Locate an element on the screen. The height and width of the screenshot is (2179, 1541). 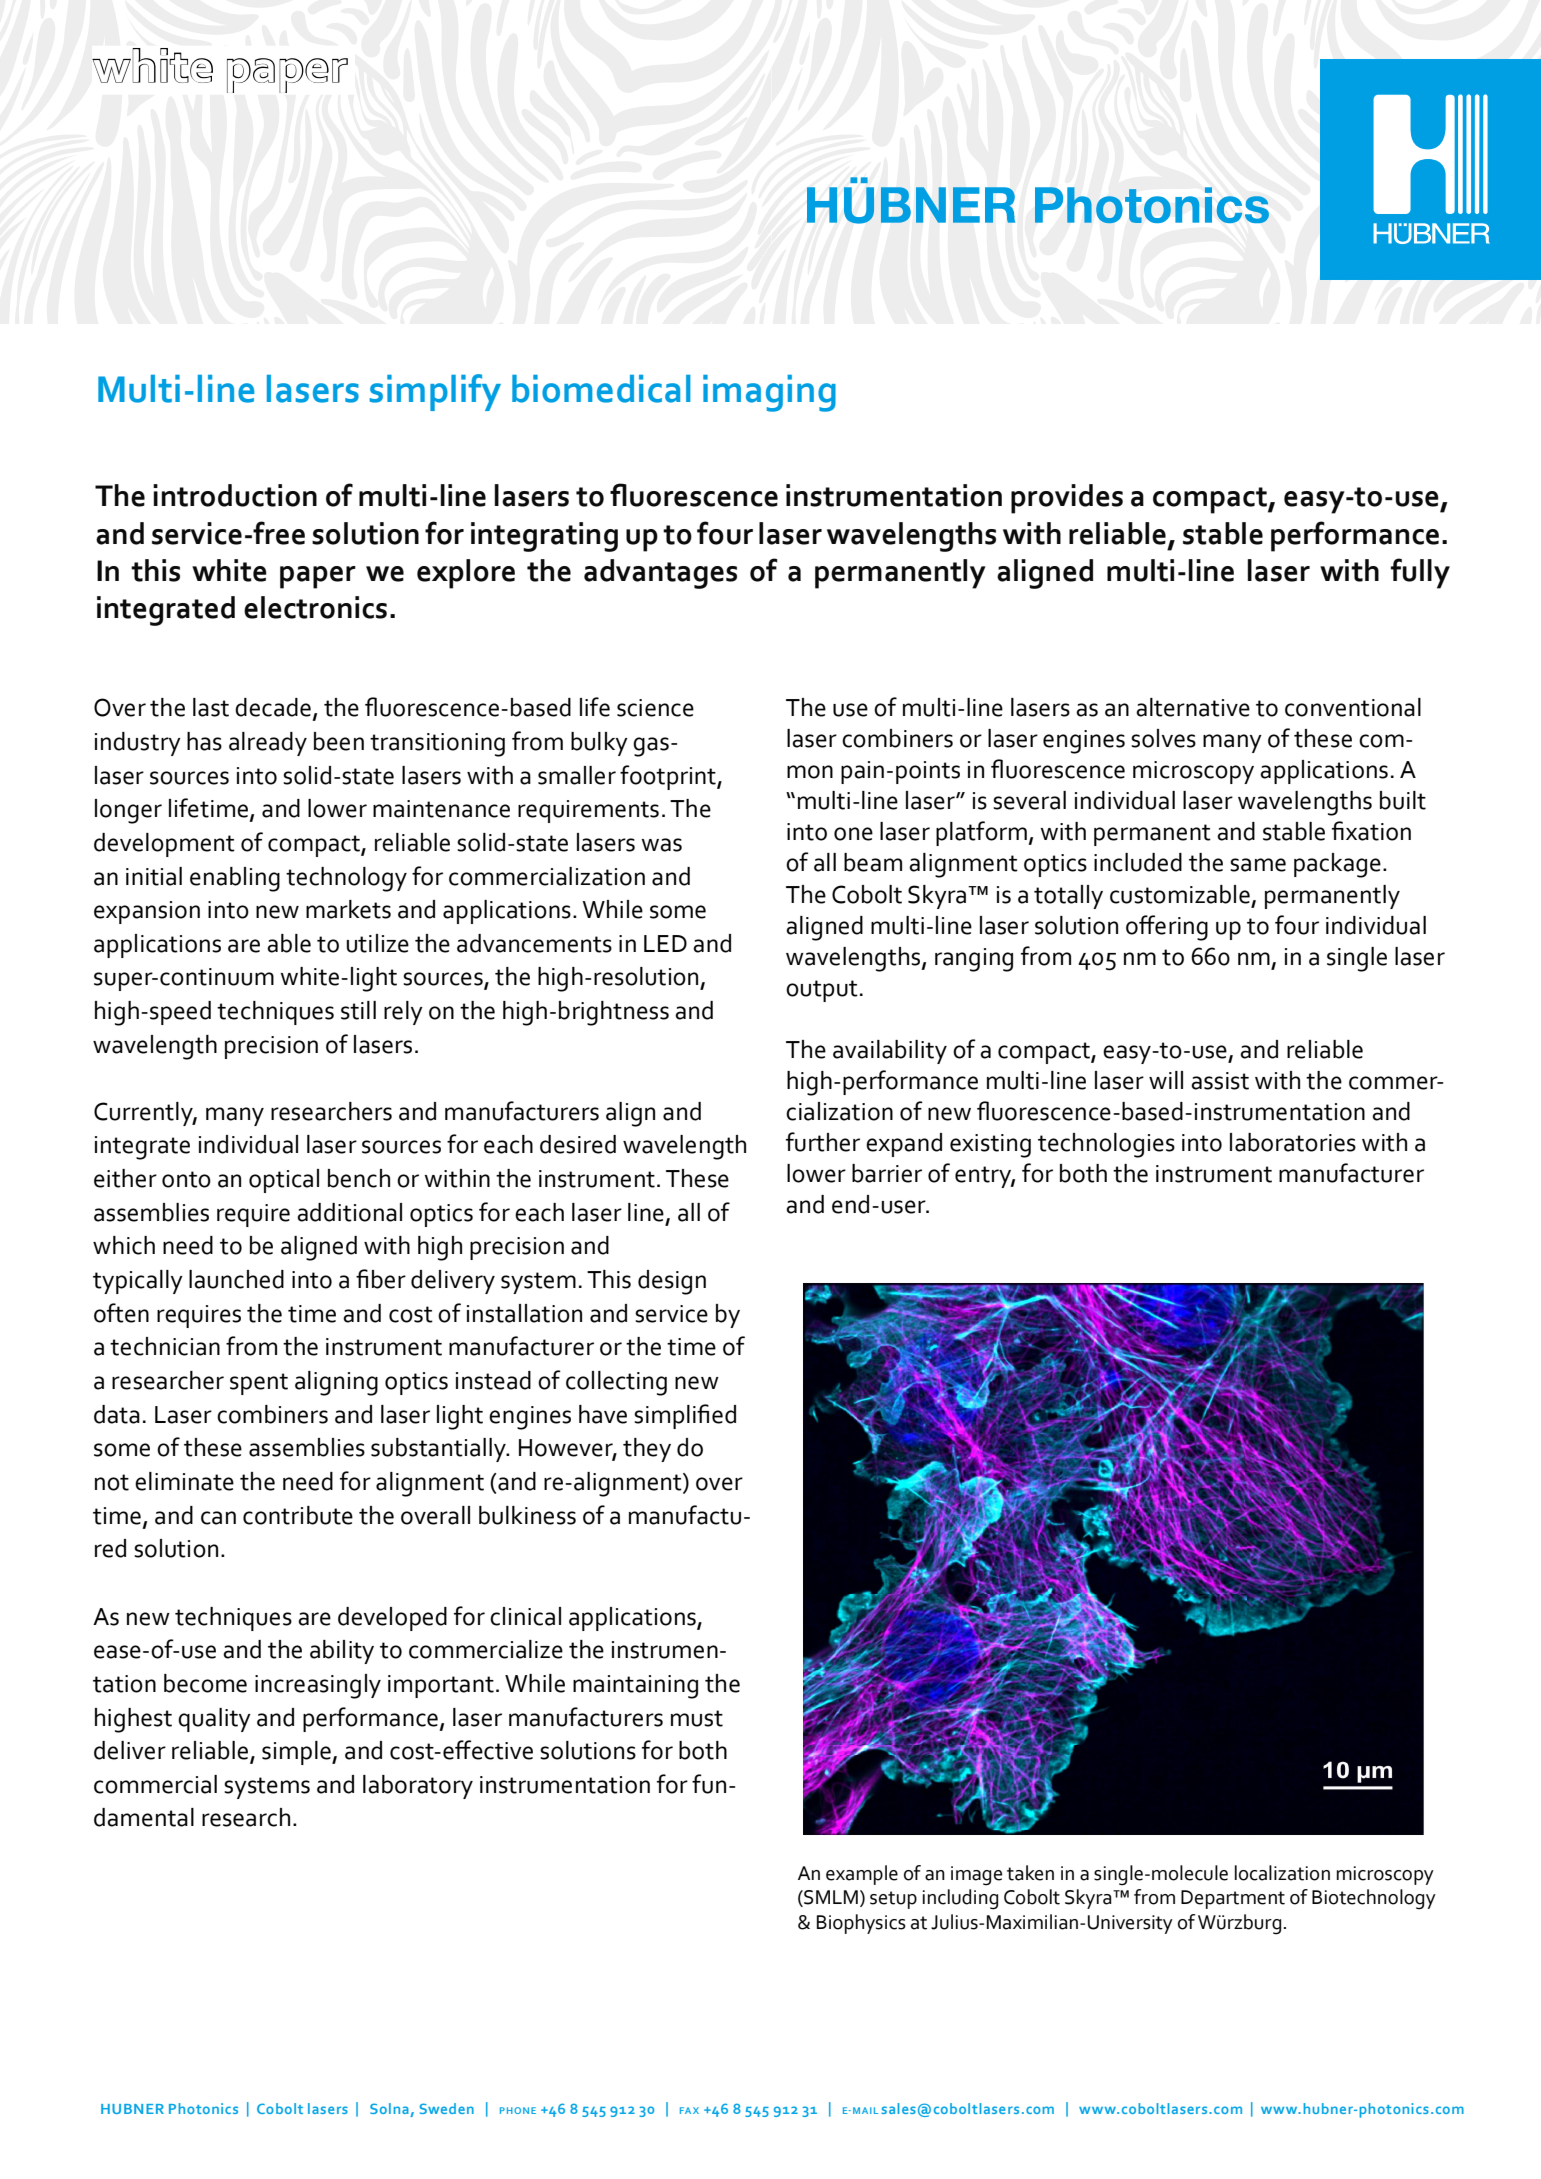
still is located at coordinates (358, 1010).
